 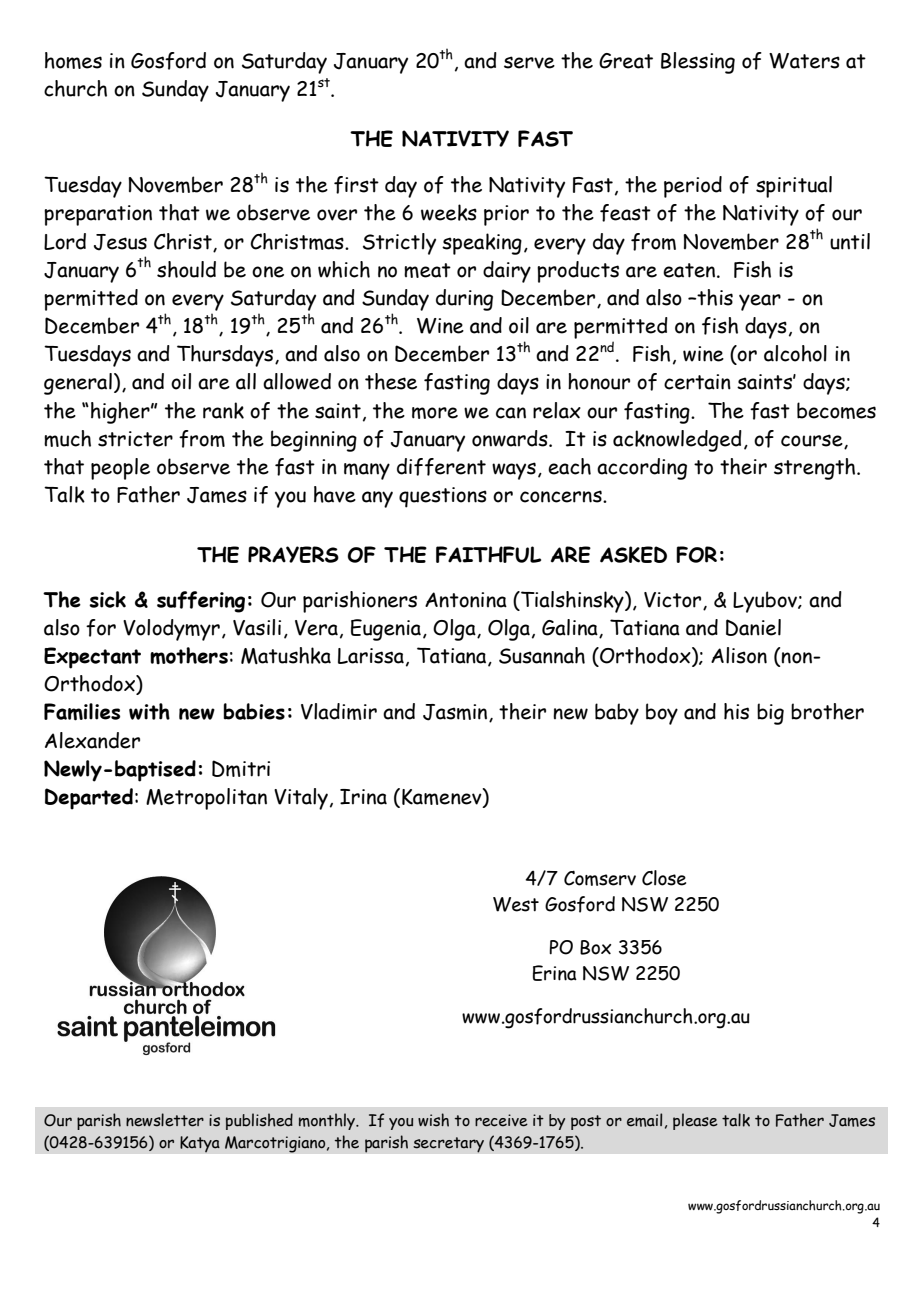 What do you see at coordinates (135, 439) in the screenshot?
I see `stricter` at bounding box center [135, 439].
